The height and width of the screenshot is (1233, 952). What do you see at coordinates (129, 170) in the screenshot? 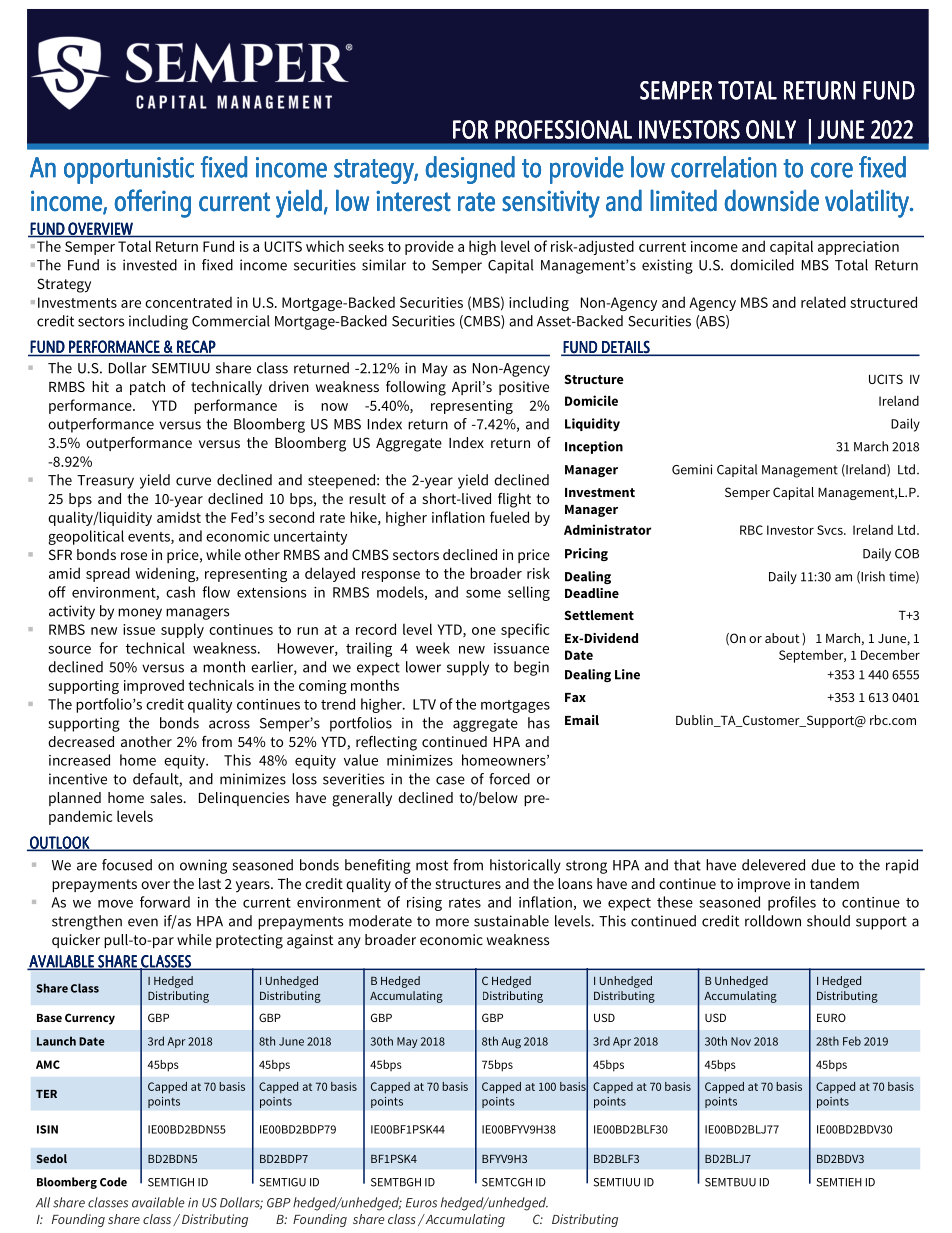
I see `opportunistic` at bounding box center [129, 170].
